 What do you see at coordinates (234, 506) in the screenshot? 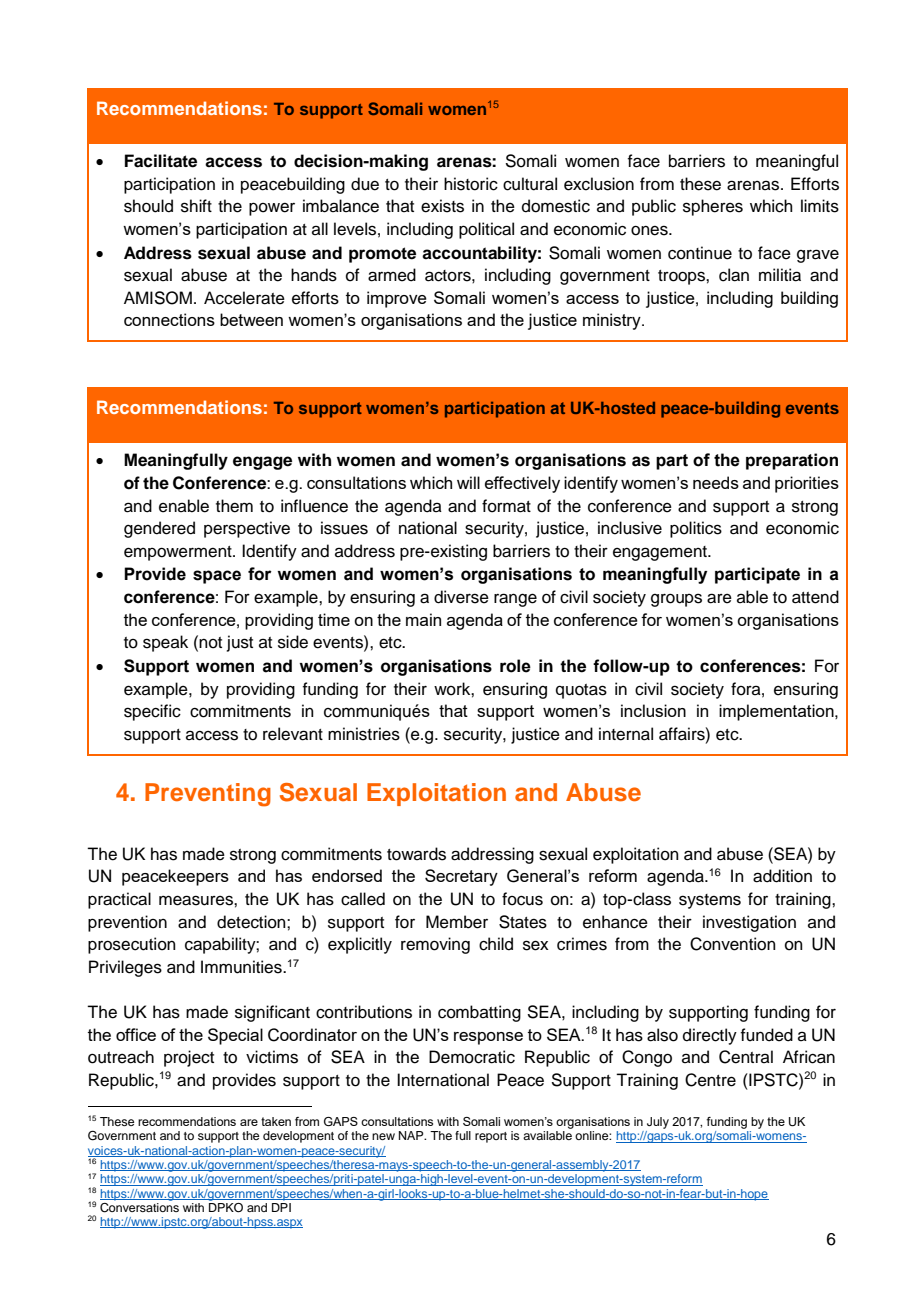
I see `them` at bounding box center [234, 506].
